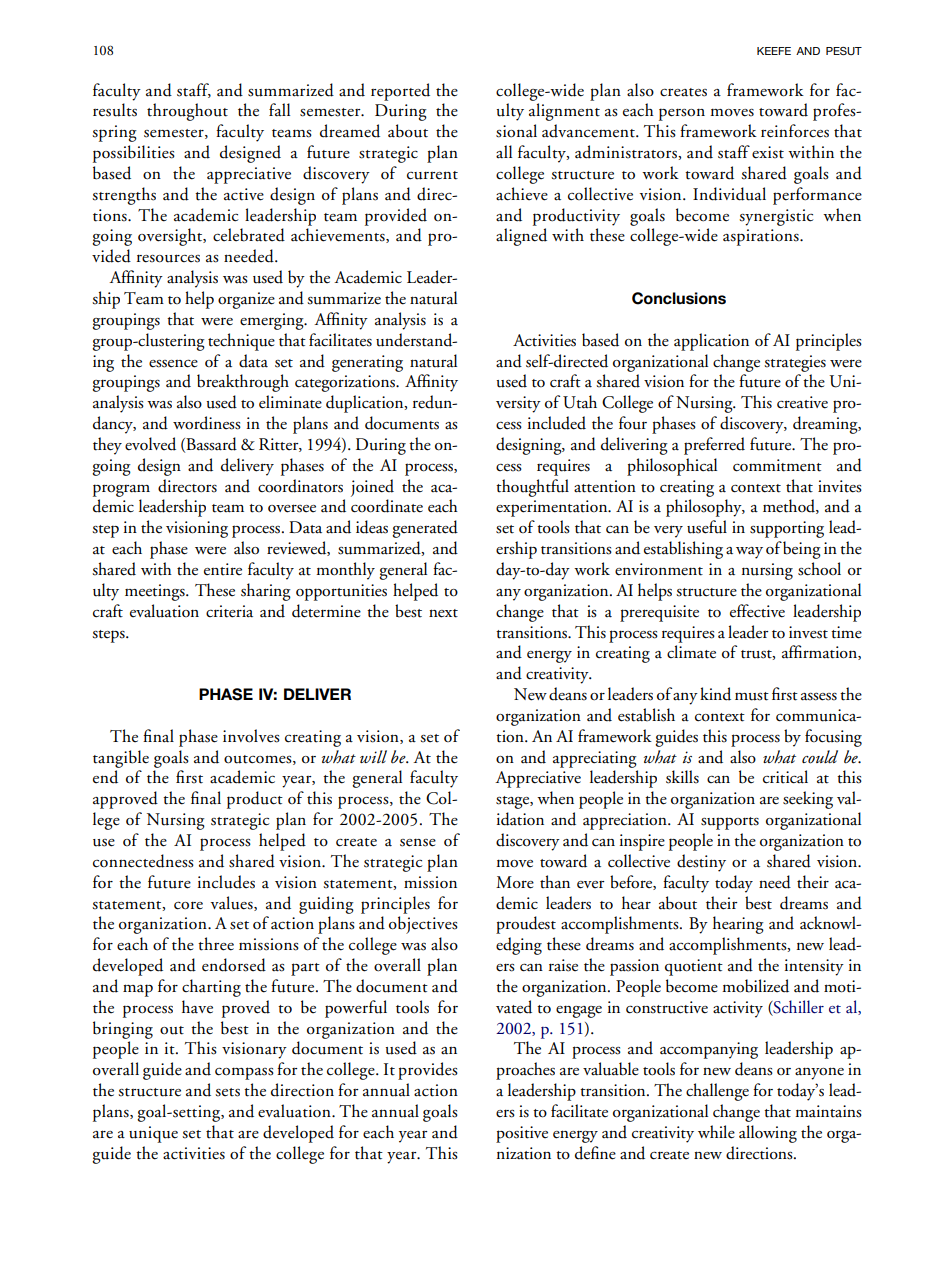 The width and height of the screenshot is (952, 1270). I want to click on next, so click(443, 613).
